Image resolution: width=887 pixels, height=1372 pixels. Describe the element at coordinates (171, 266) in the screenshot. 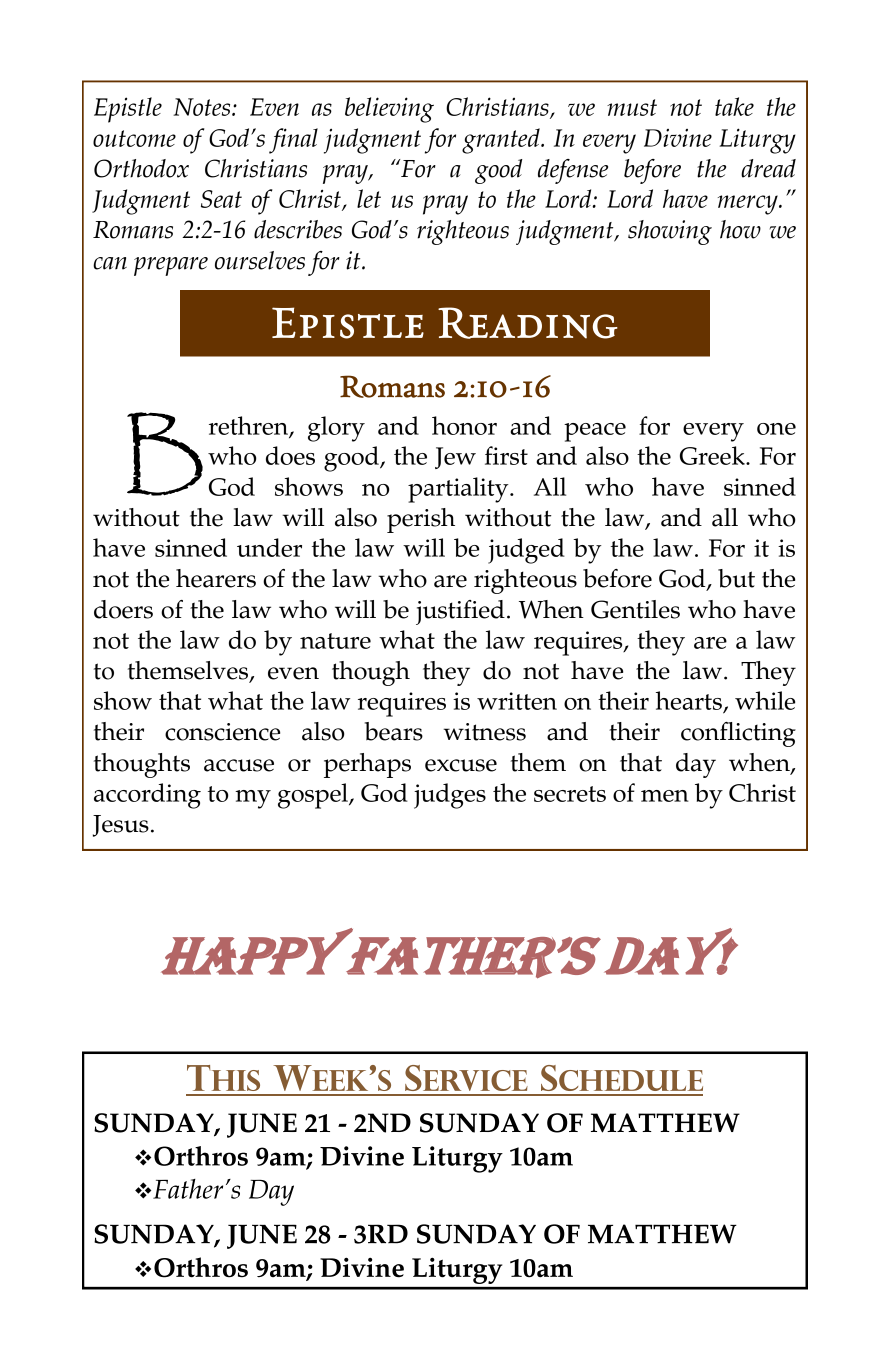

I see `prepare` at that location.
